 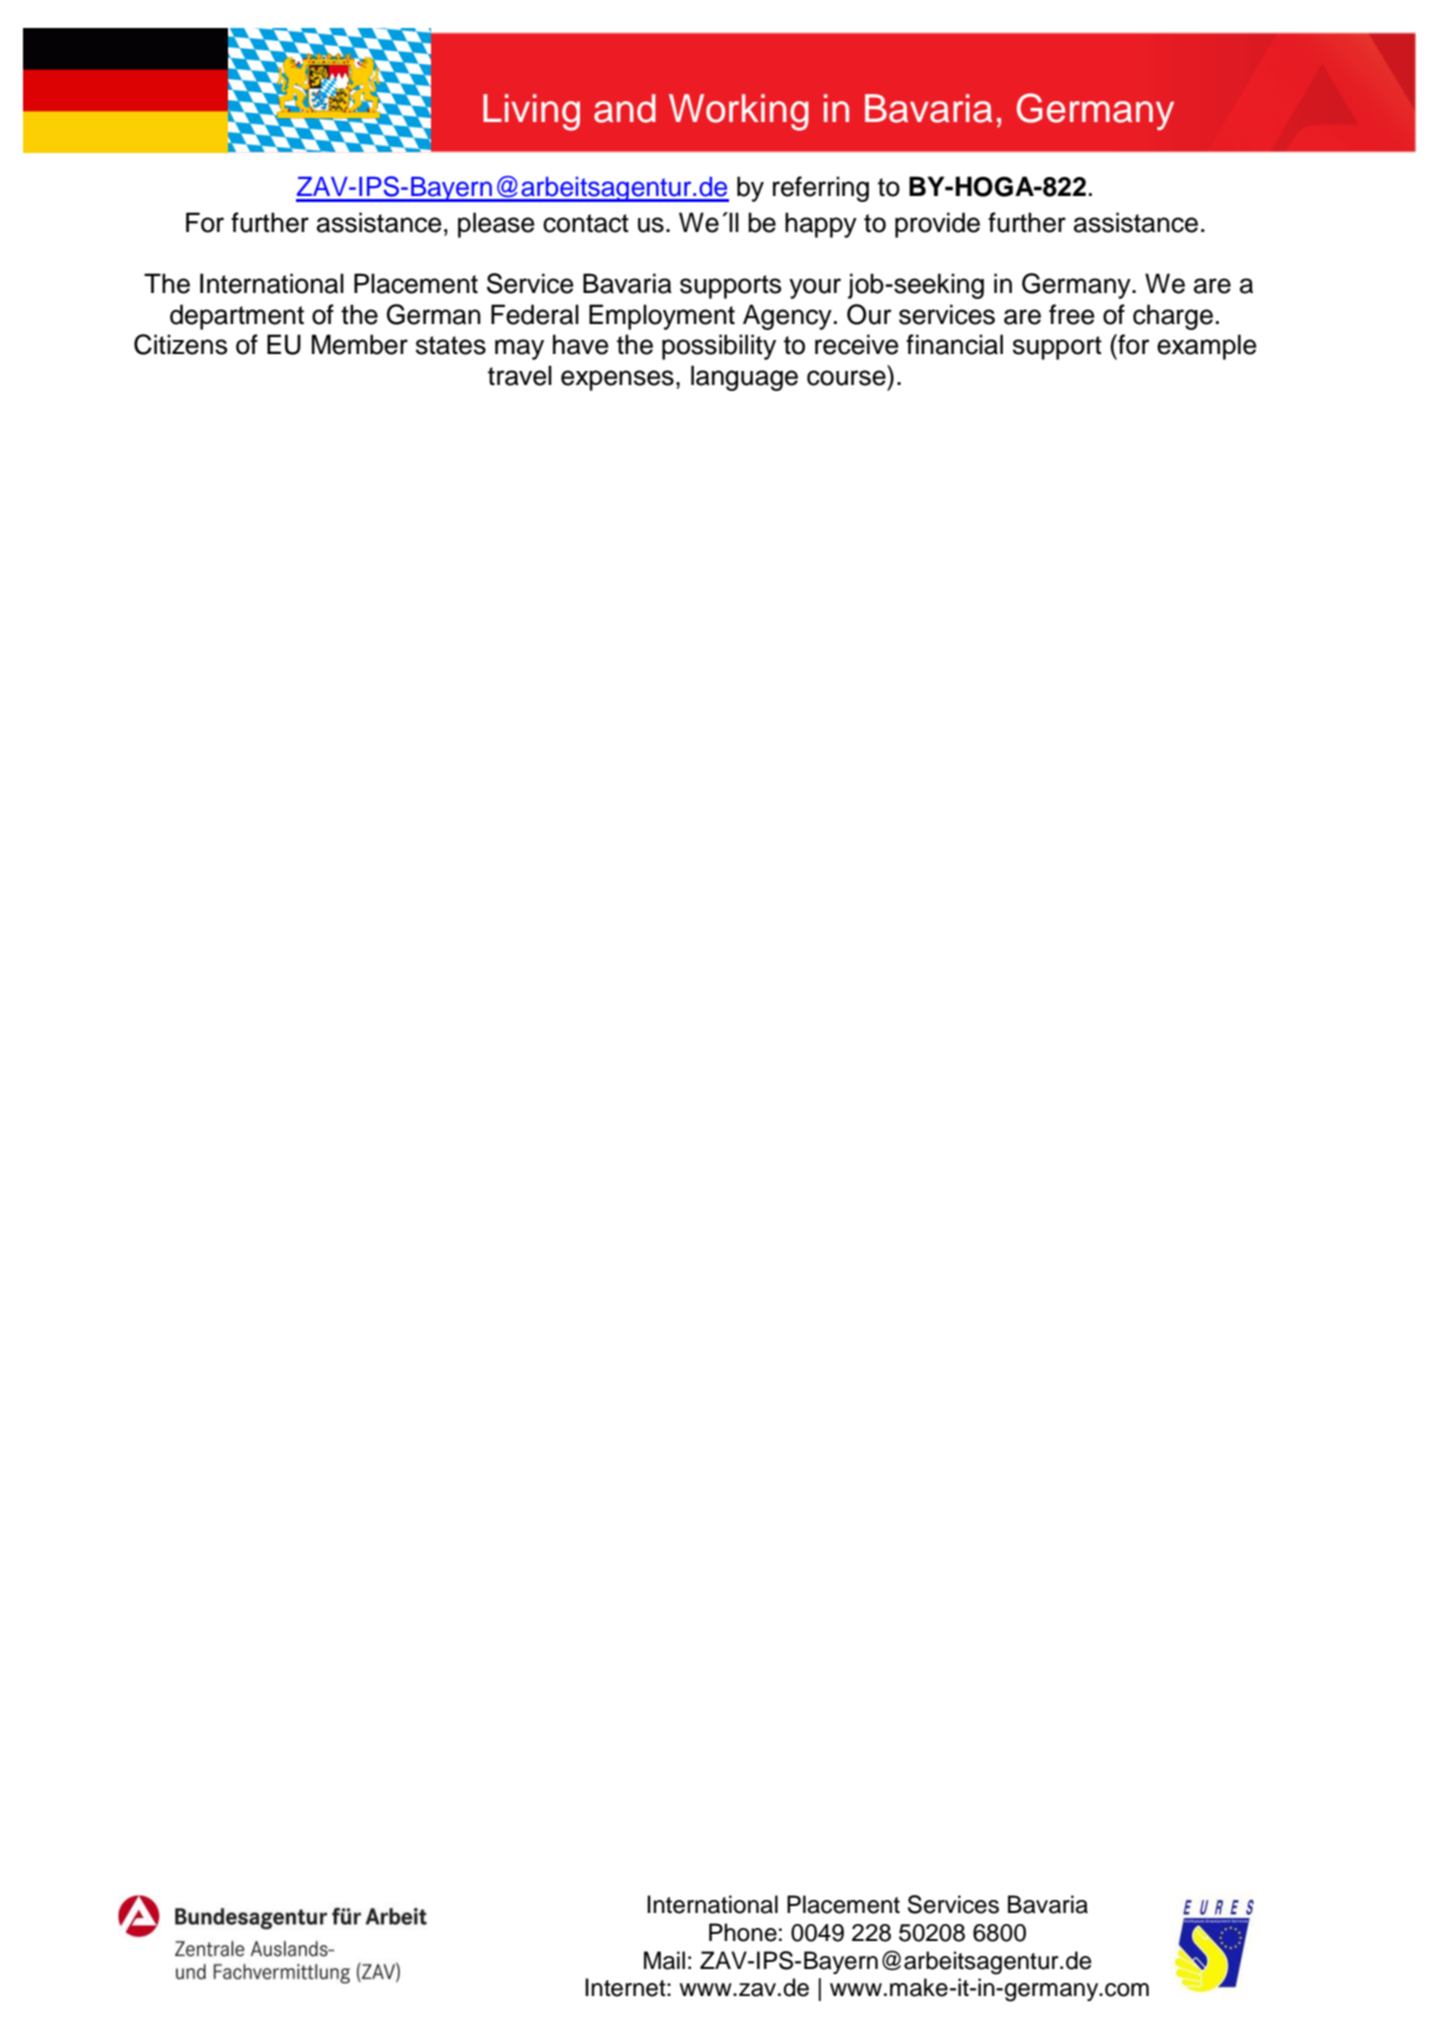 What do you see at coordinates (520, 375) in the document?
I see `travel` at bounding box center [520, 375].
